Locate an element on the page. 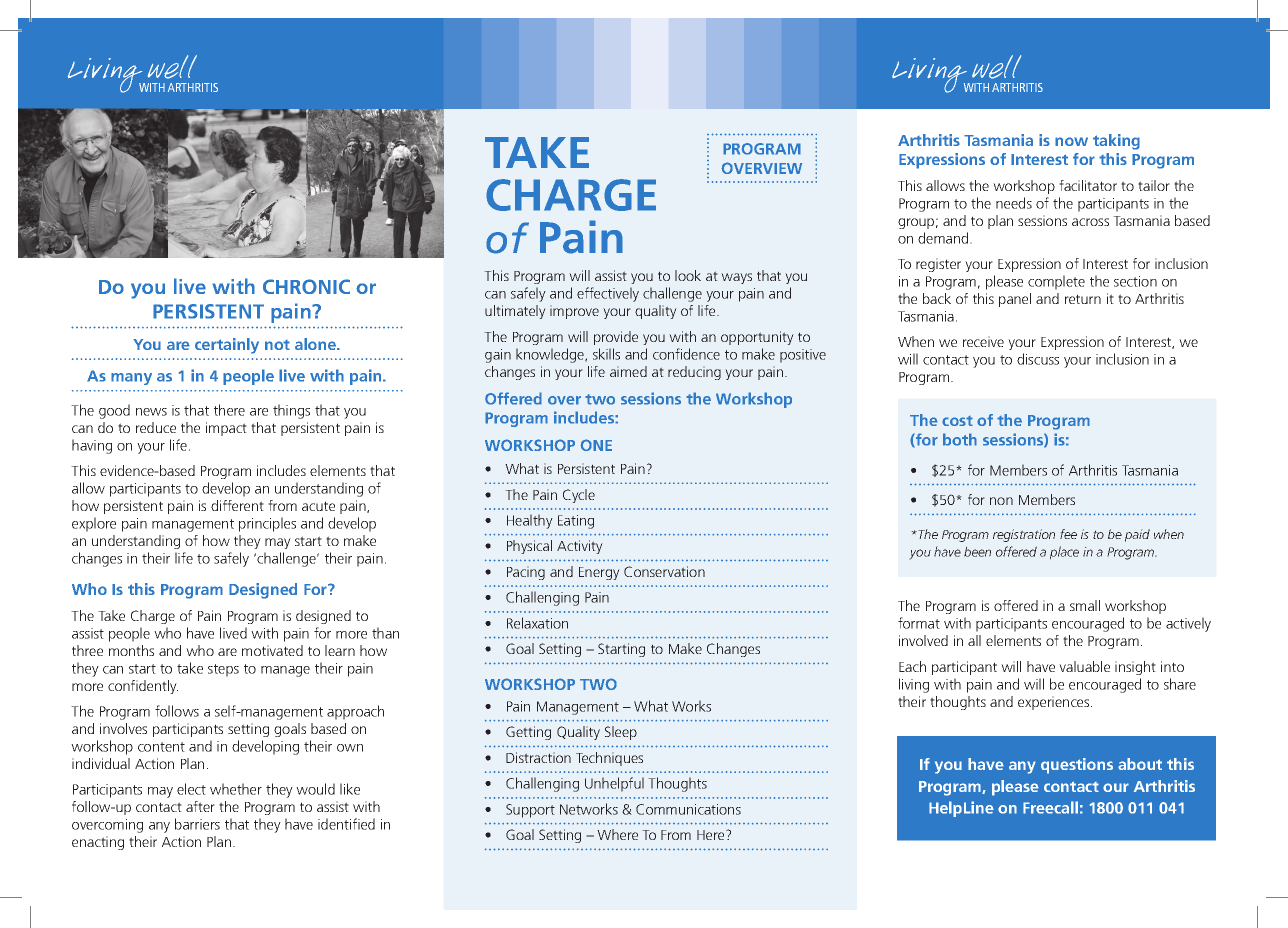  barriers is located at coordinates (197, 824).
